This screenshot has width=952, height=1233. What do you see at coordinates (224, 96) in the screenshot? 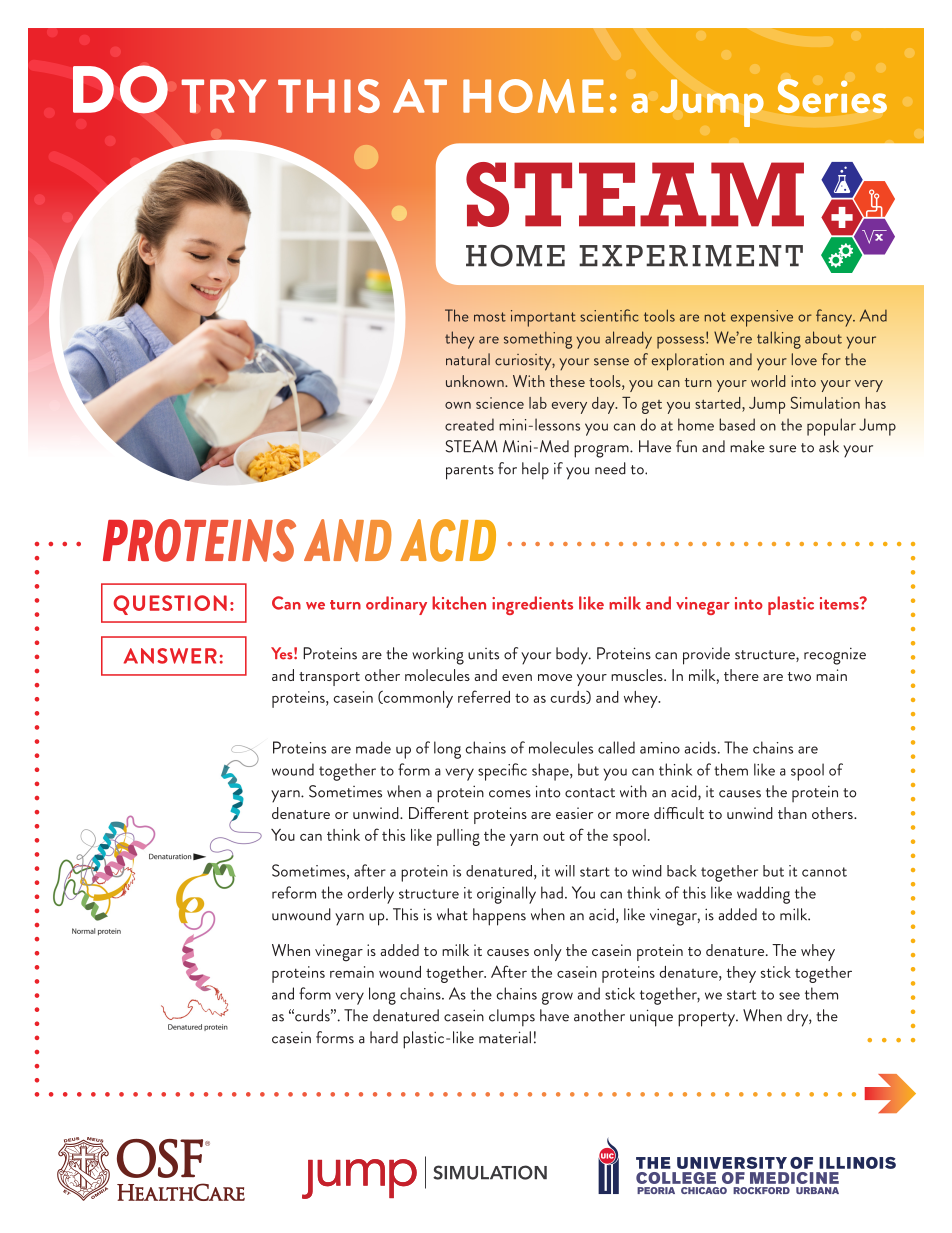
I see `TRY` at bounding box center [224, 96].
